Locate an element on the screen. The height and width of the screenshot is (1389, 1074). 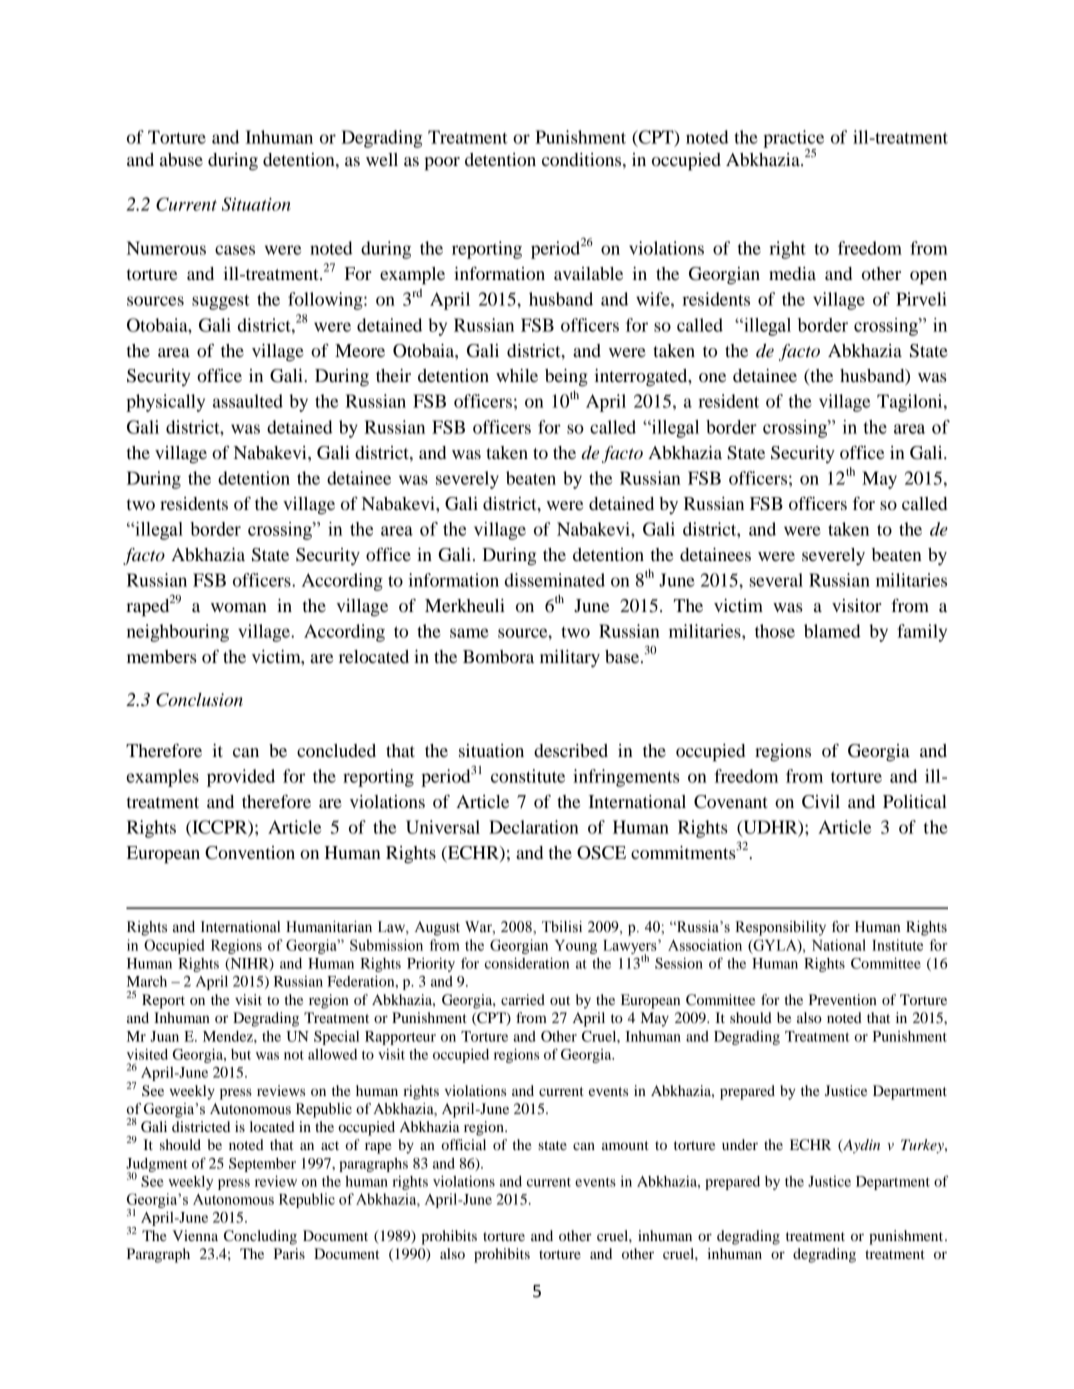
woman is located at coordinates (239, 607).
